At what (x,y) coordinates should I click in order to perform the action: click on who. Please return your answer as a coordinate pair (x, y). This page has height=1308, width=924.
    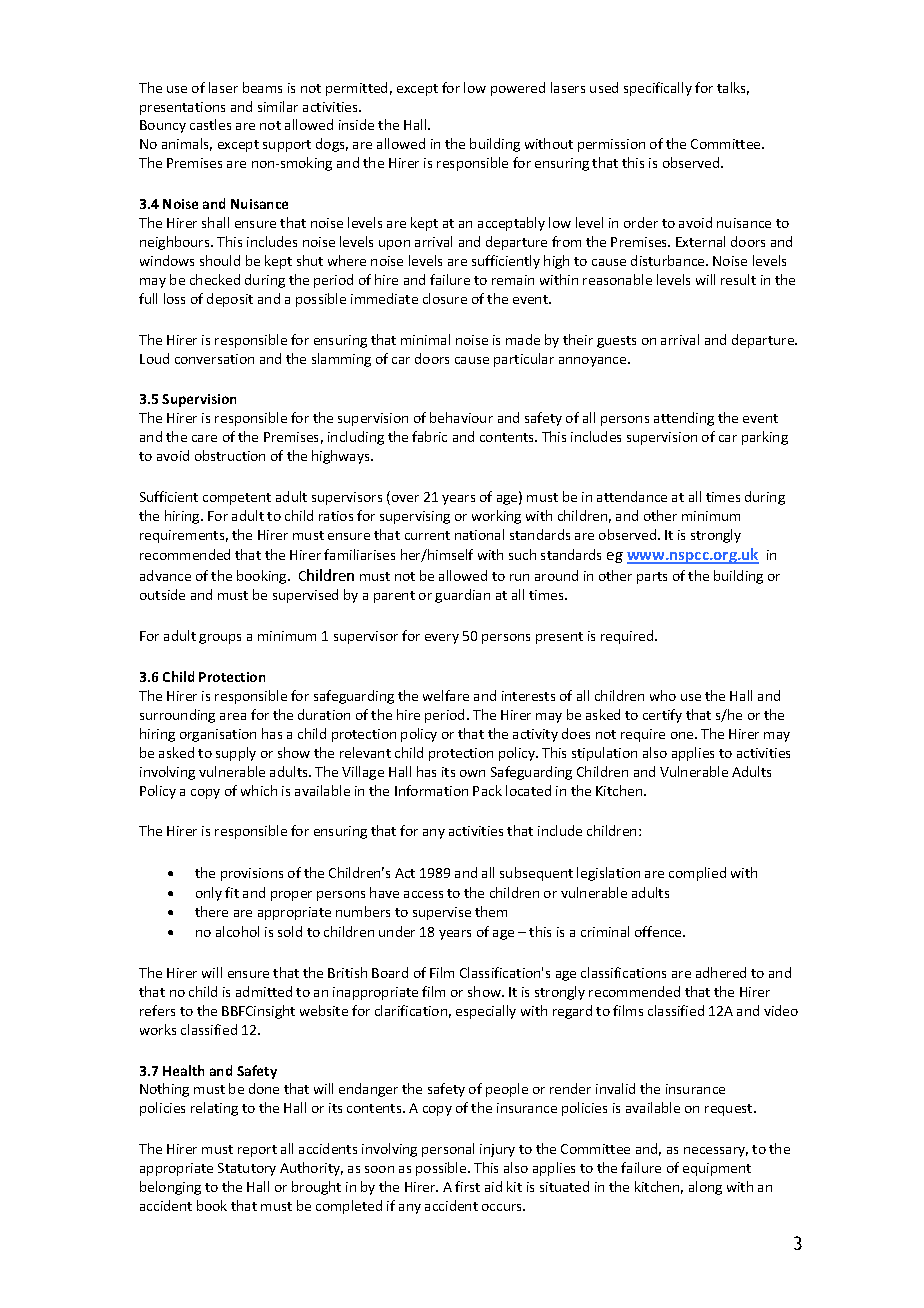
    Looking at the image, I should click on (663, 695).
